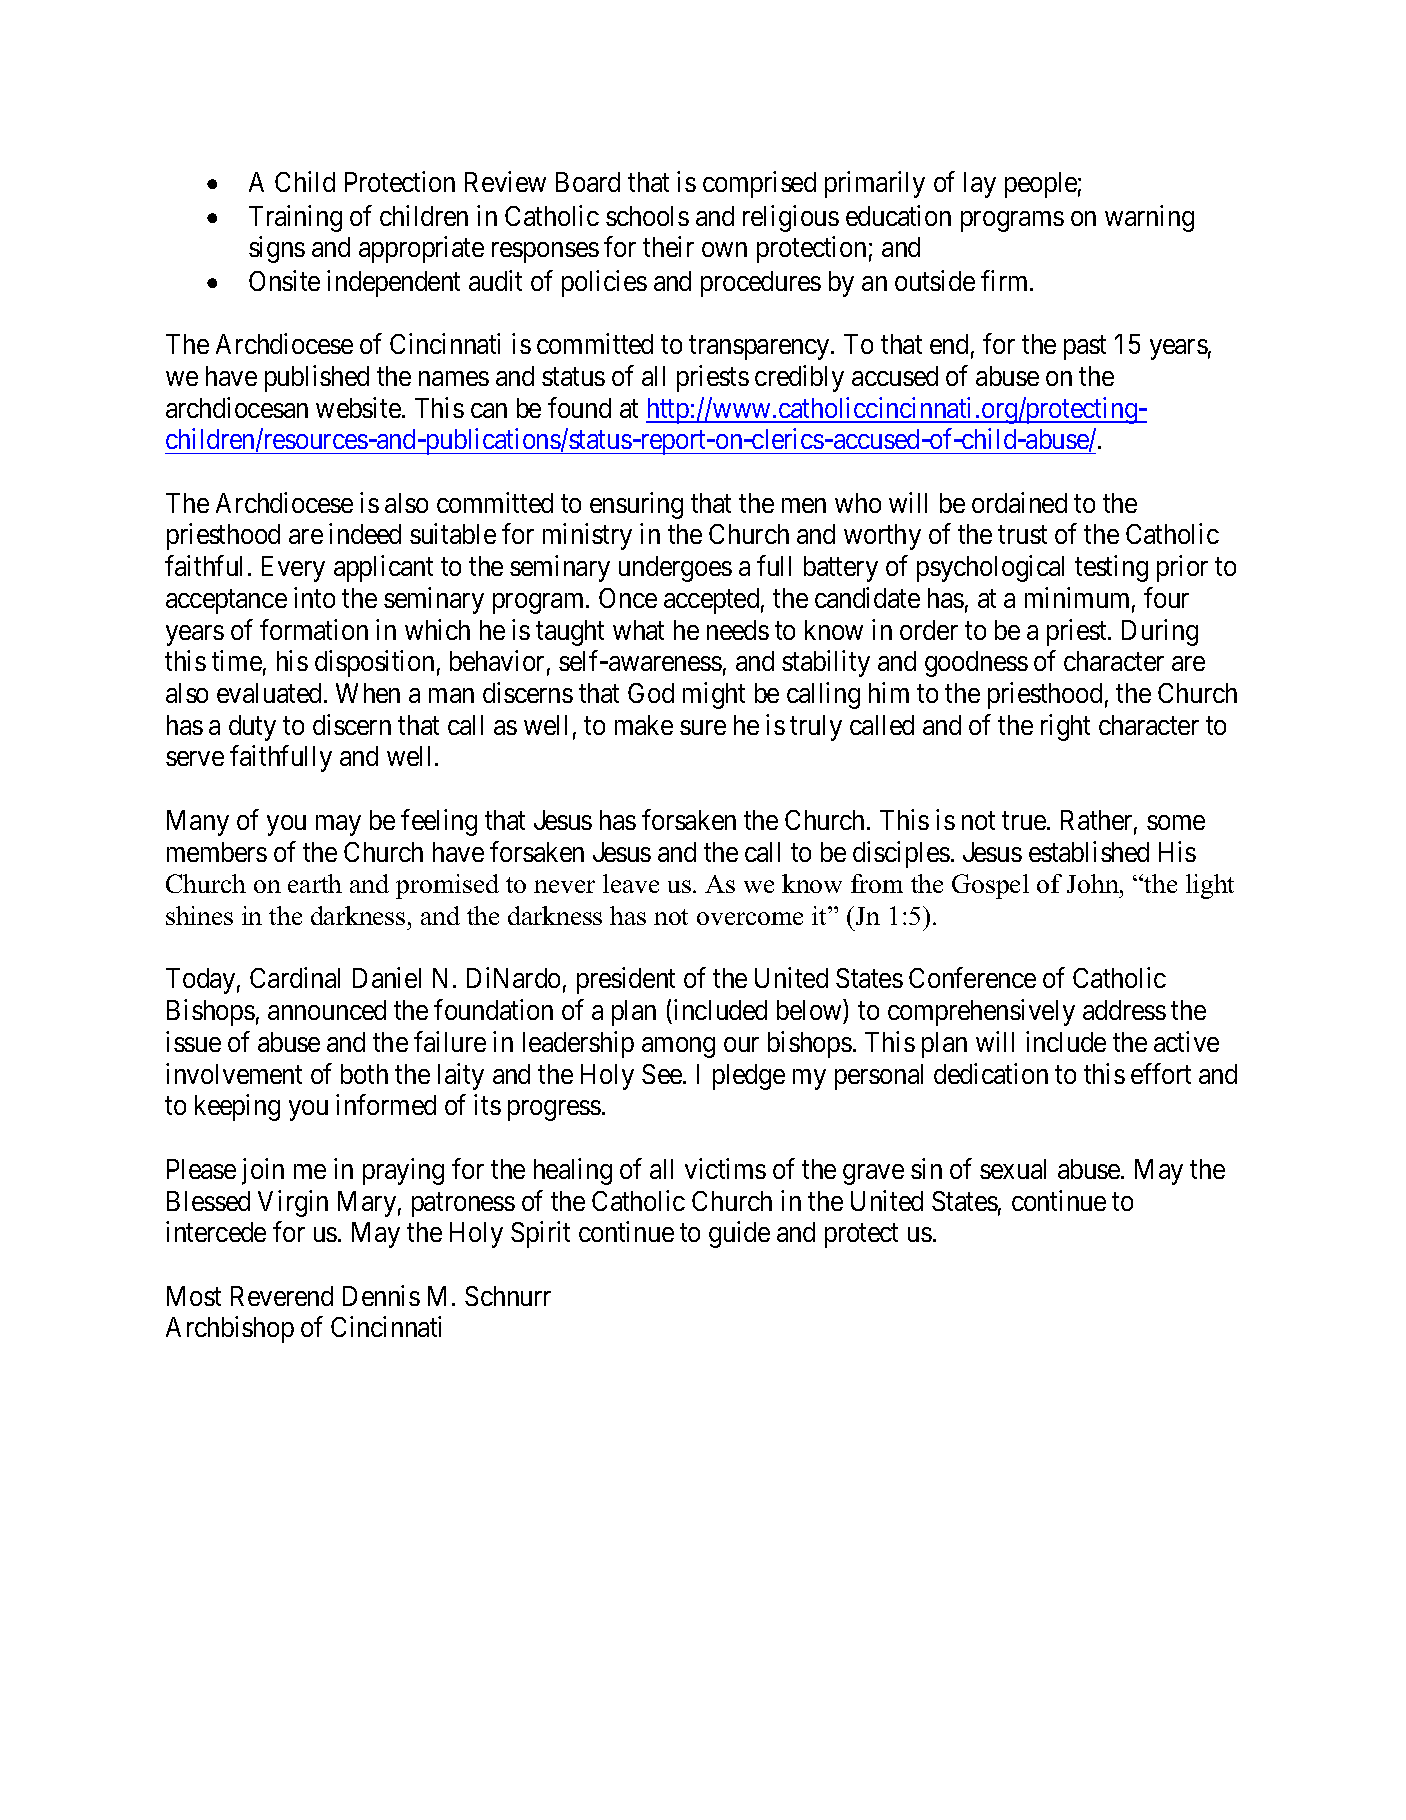 This screenshot has width=1406, height=1820. I want to click on schools, so click(647, 216).
